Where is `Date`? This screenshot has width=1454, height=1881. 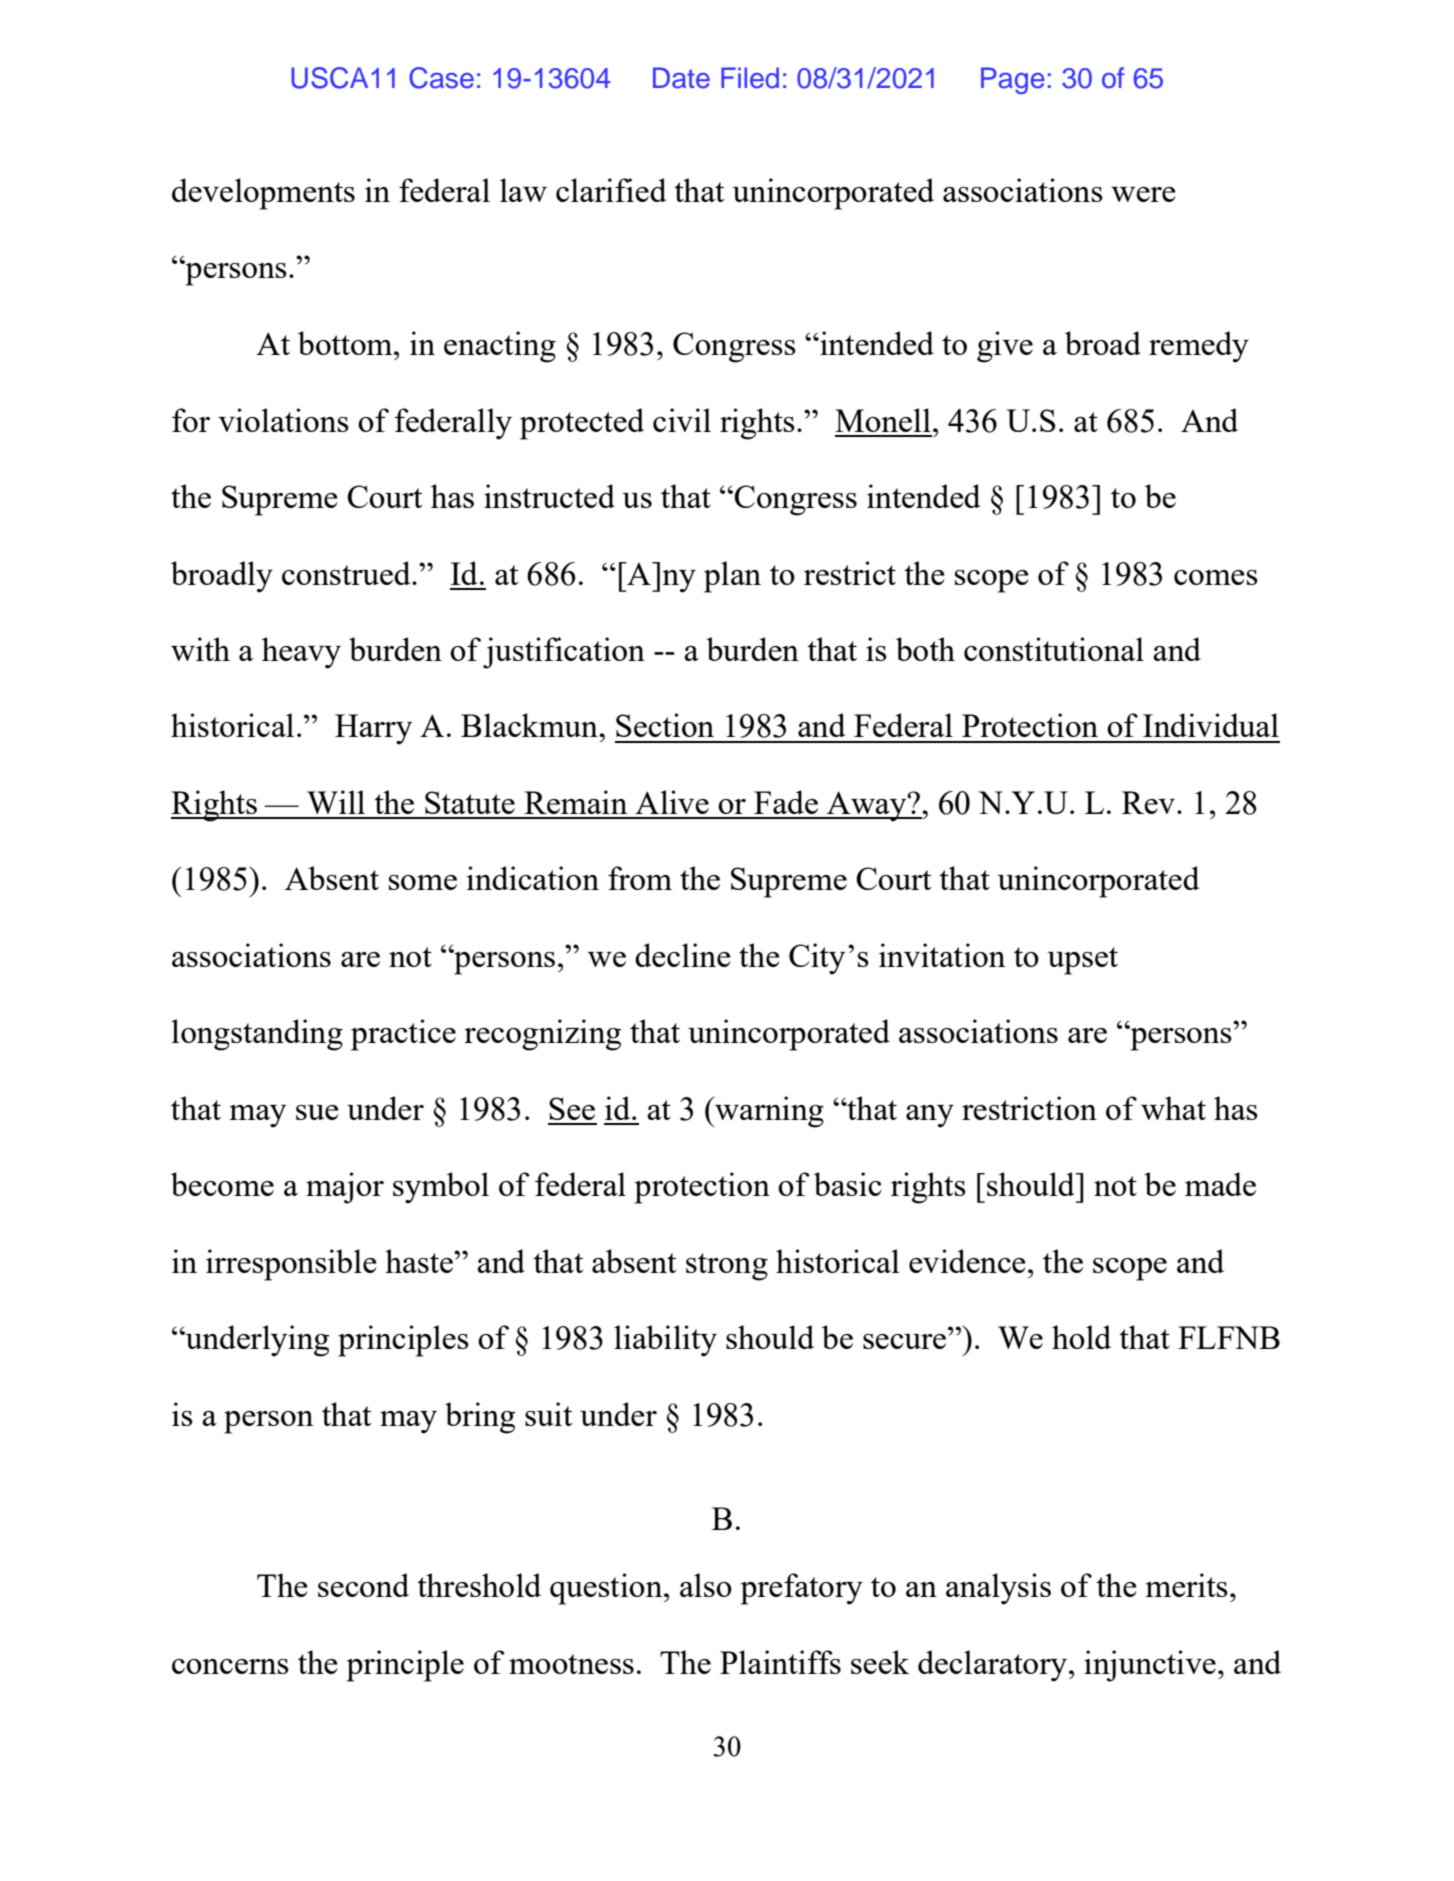 Date is located at coordinates (681, 78).
